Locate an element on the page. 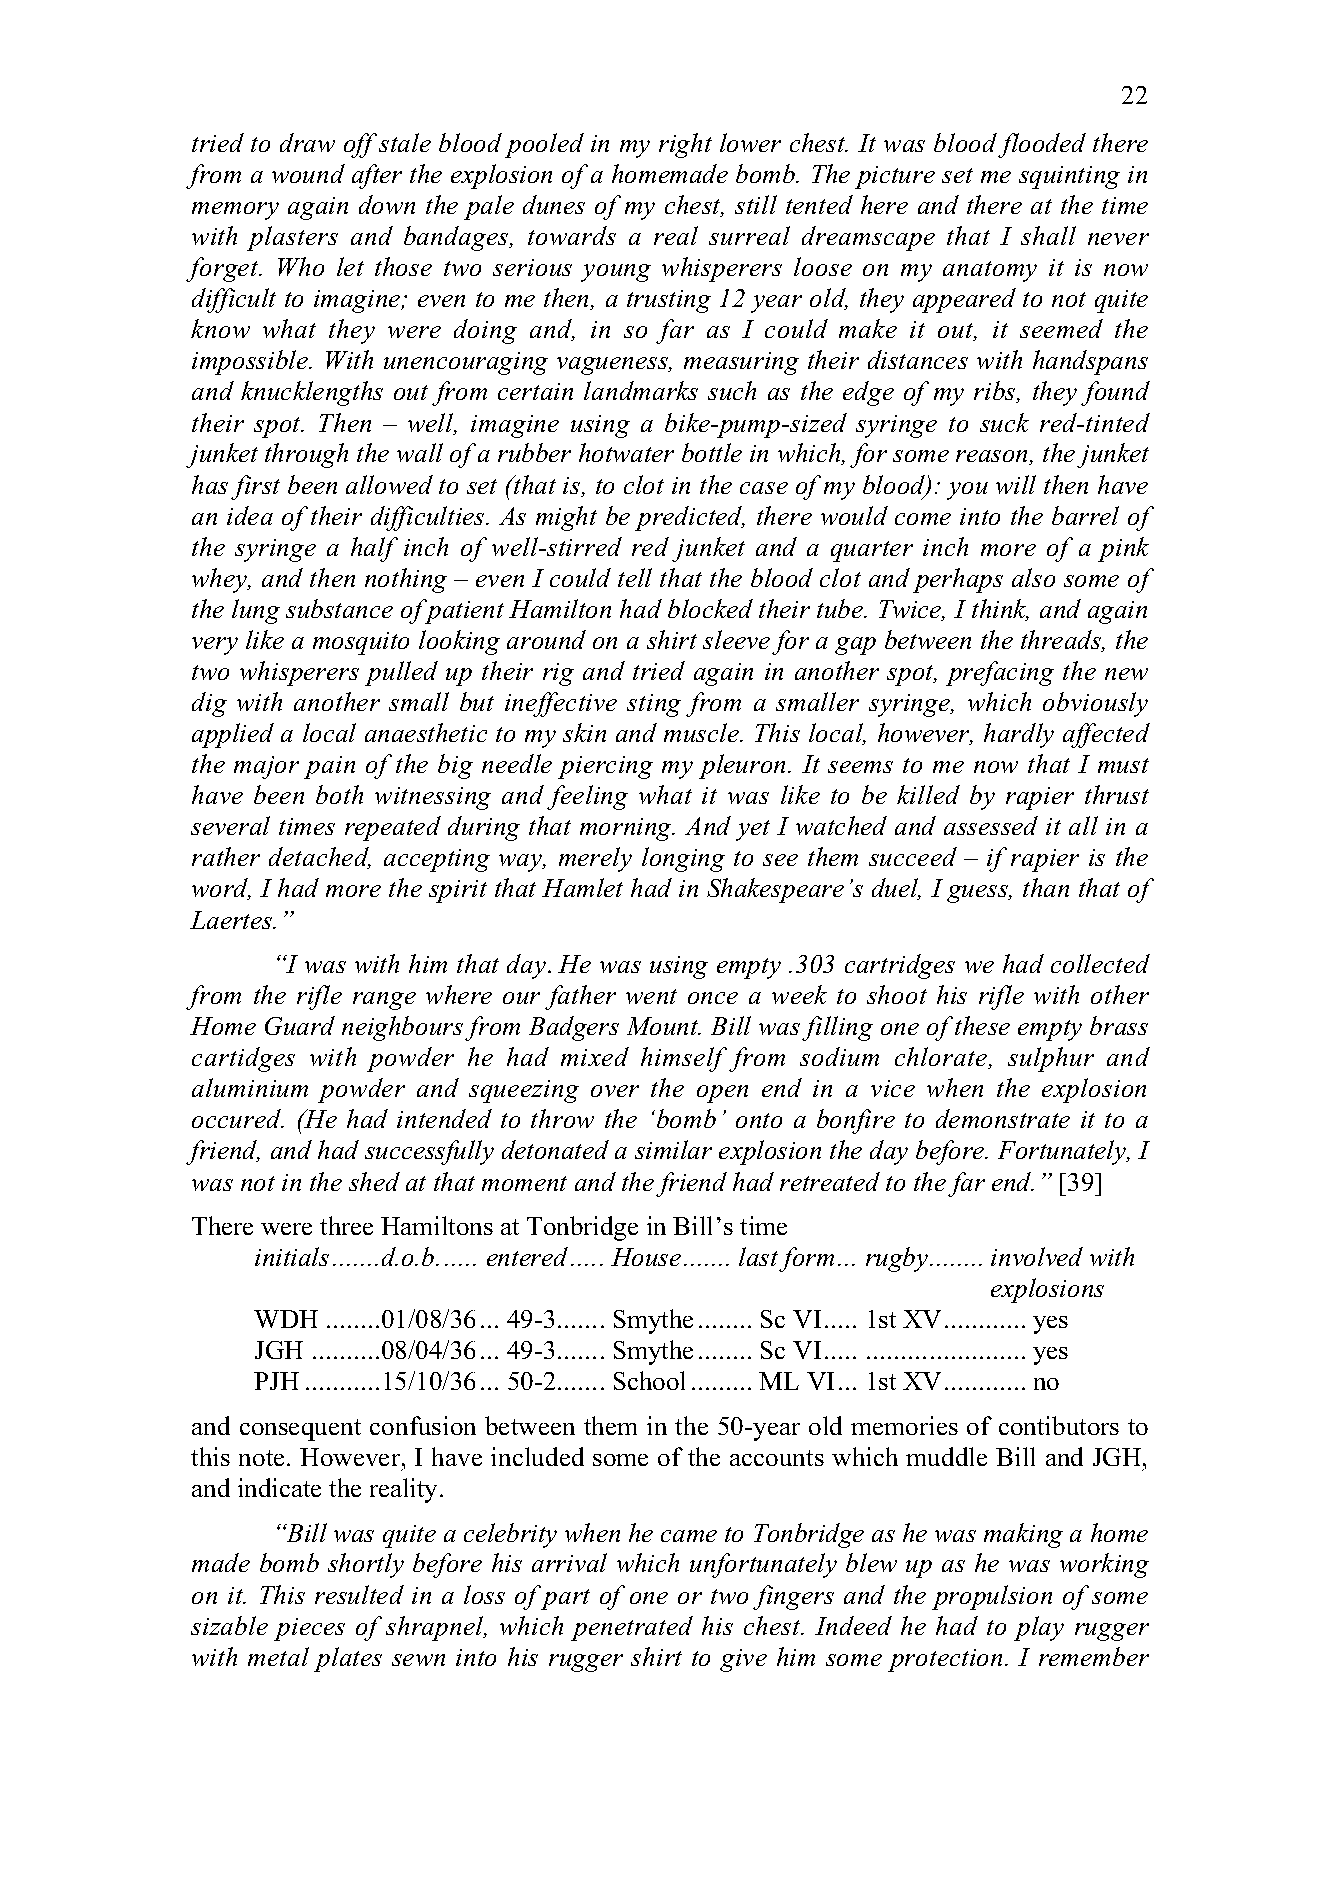 The width and height of the page is (1339, 1895). similar is located at coordinates (673, 1149).
